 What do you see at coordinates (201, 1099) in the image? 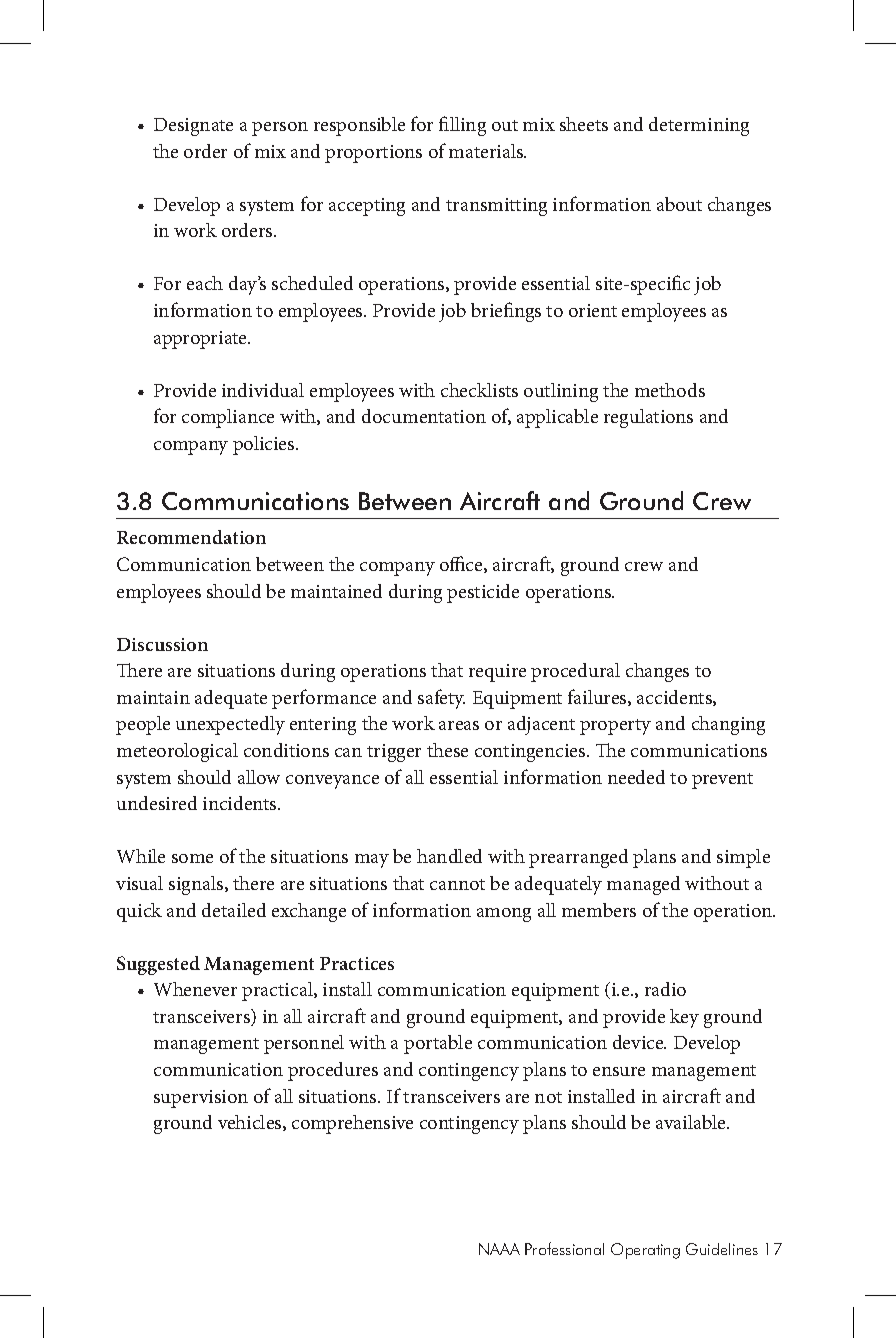
I see `supervision` at bounding box center [201, 1099].
